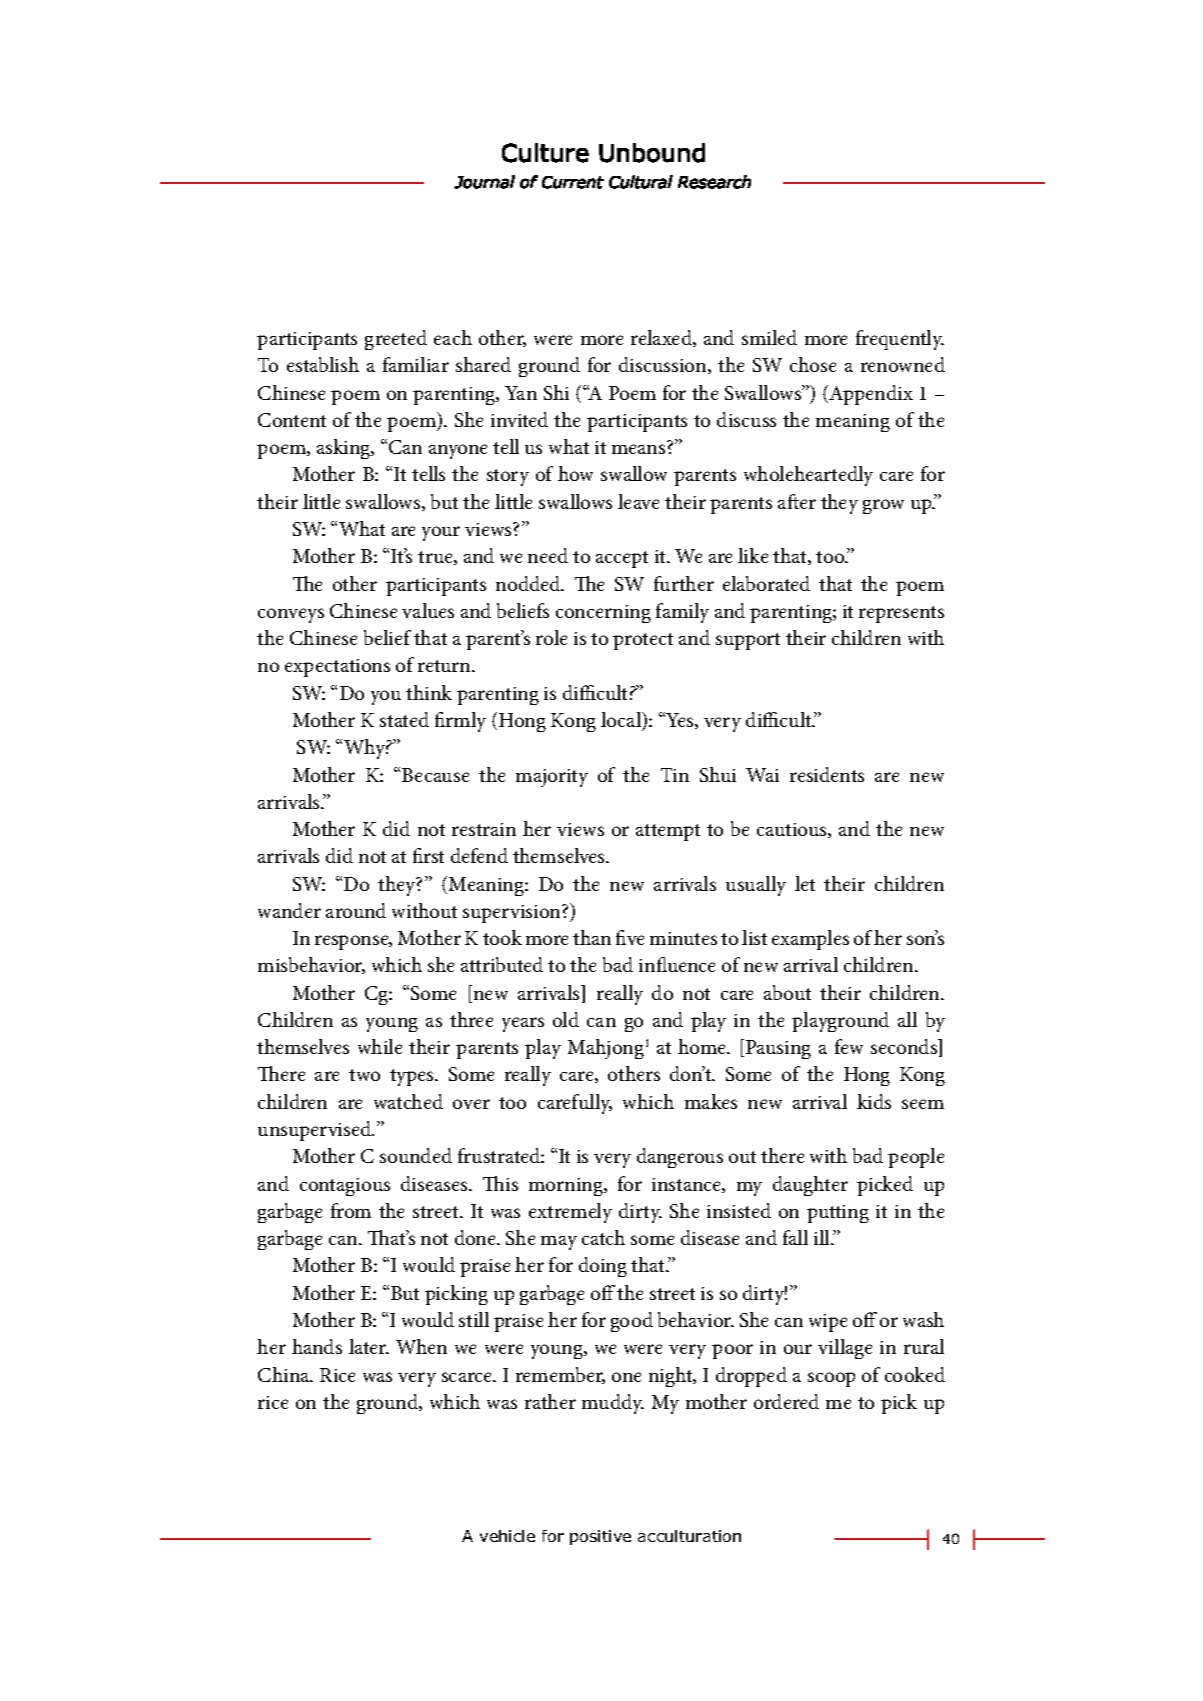  What do you see at coordinates (507, 1536) in the document?
I see `vehicle` at bounding box center [507, 1536].
